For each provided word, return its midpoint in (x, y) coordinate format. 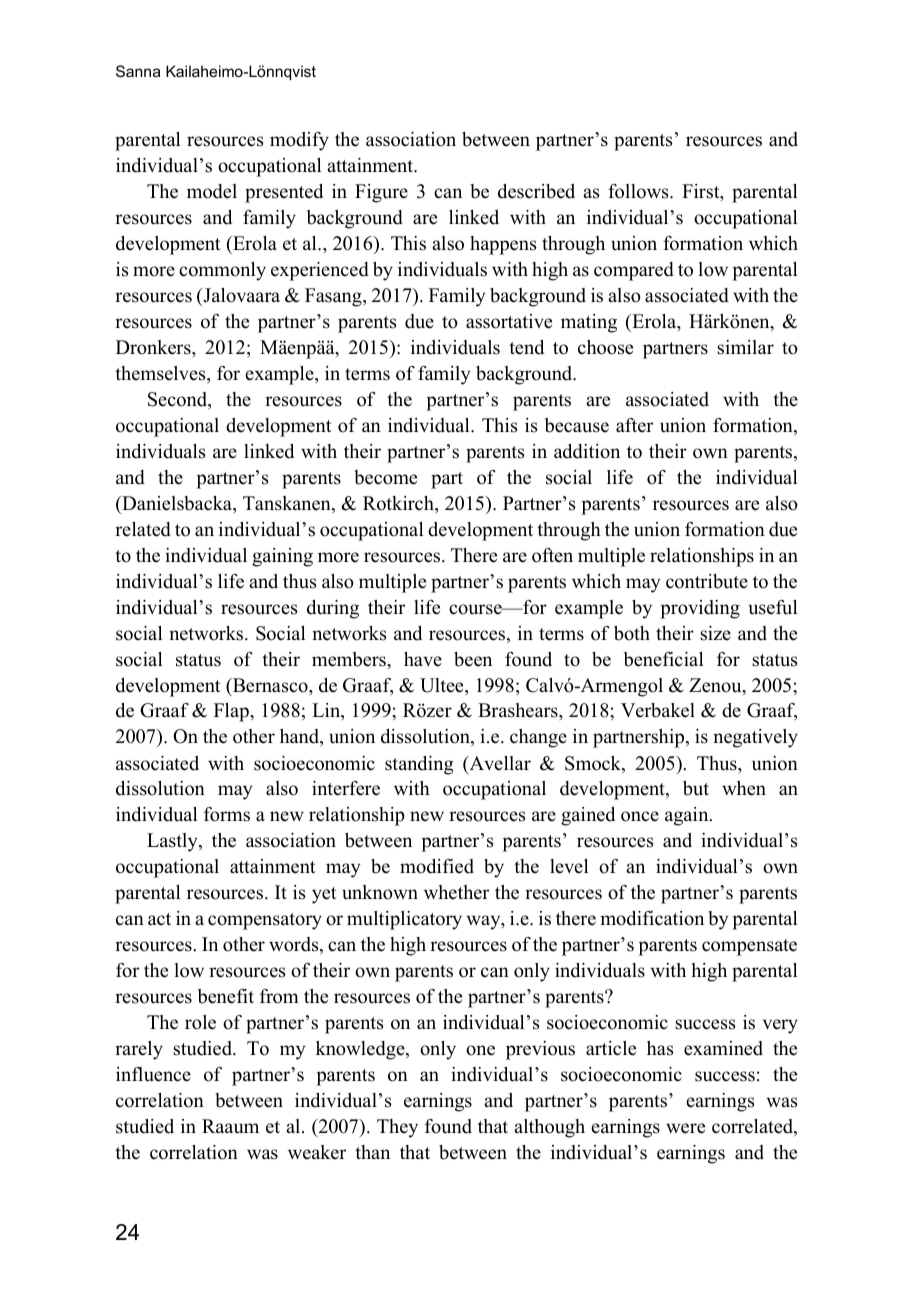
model (212, 191)
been (473, 659)
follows (639, 191)
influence (153, 1074)
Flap (232, 712)
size (715, 633)
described (536, 191)
